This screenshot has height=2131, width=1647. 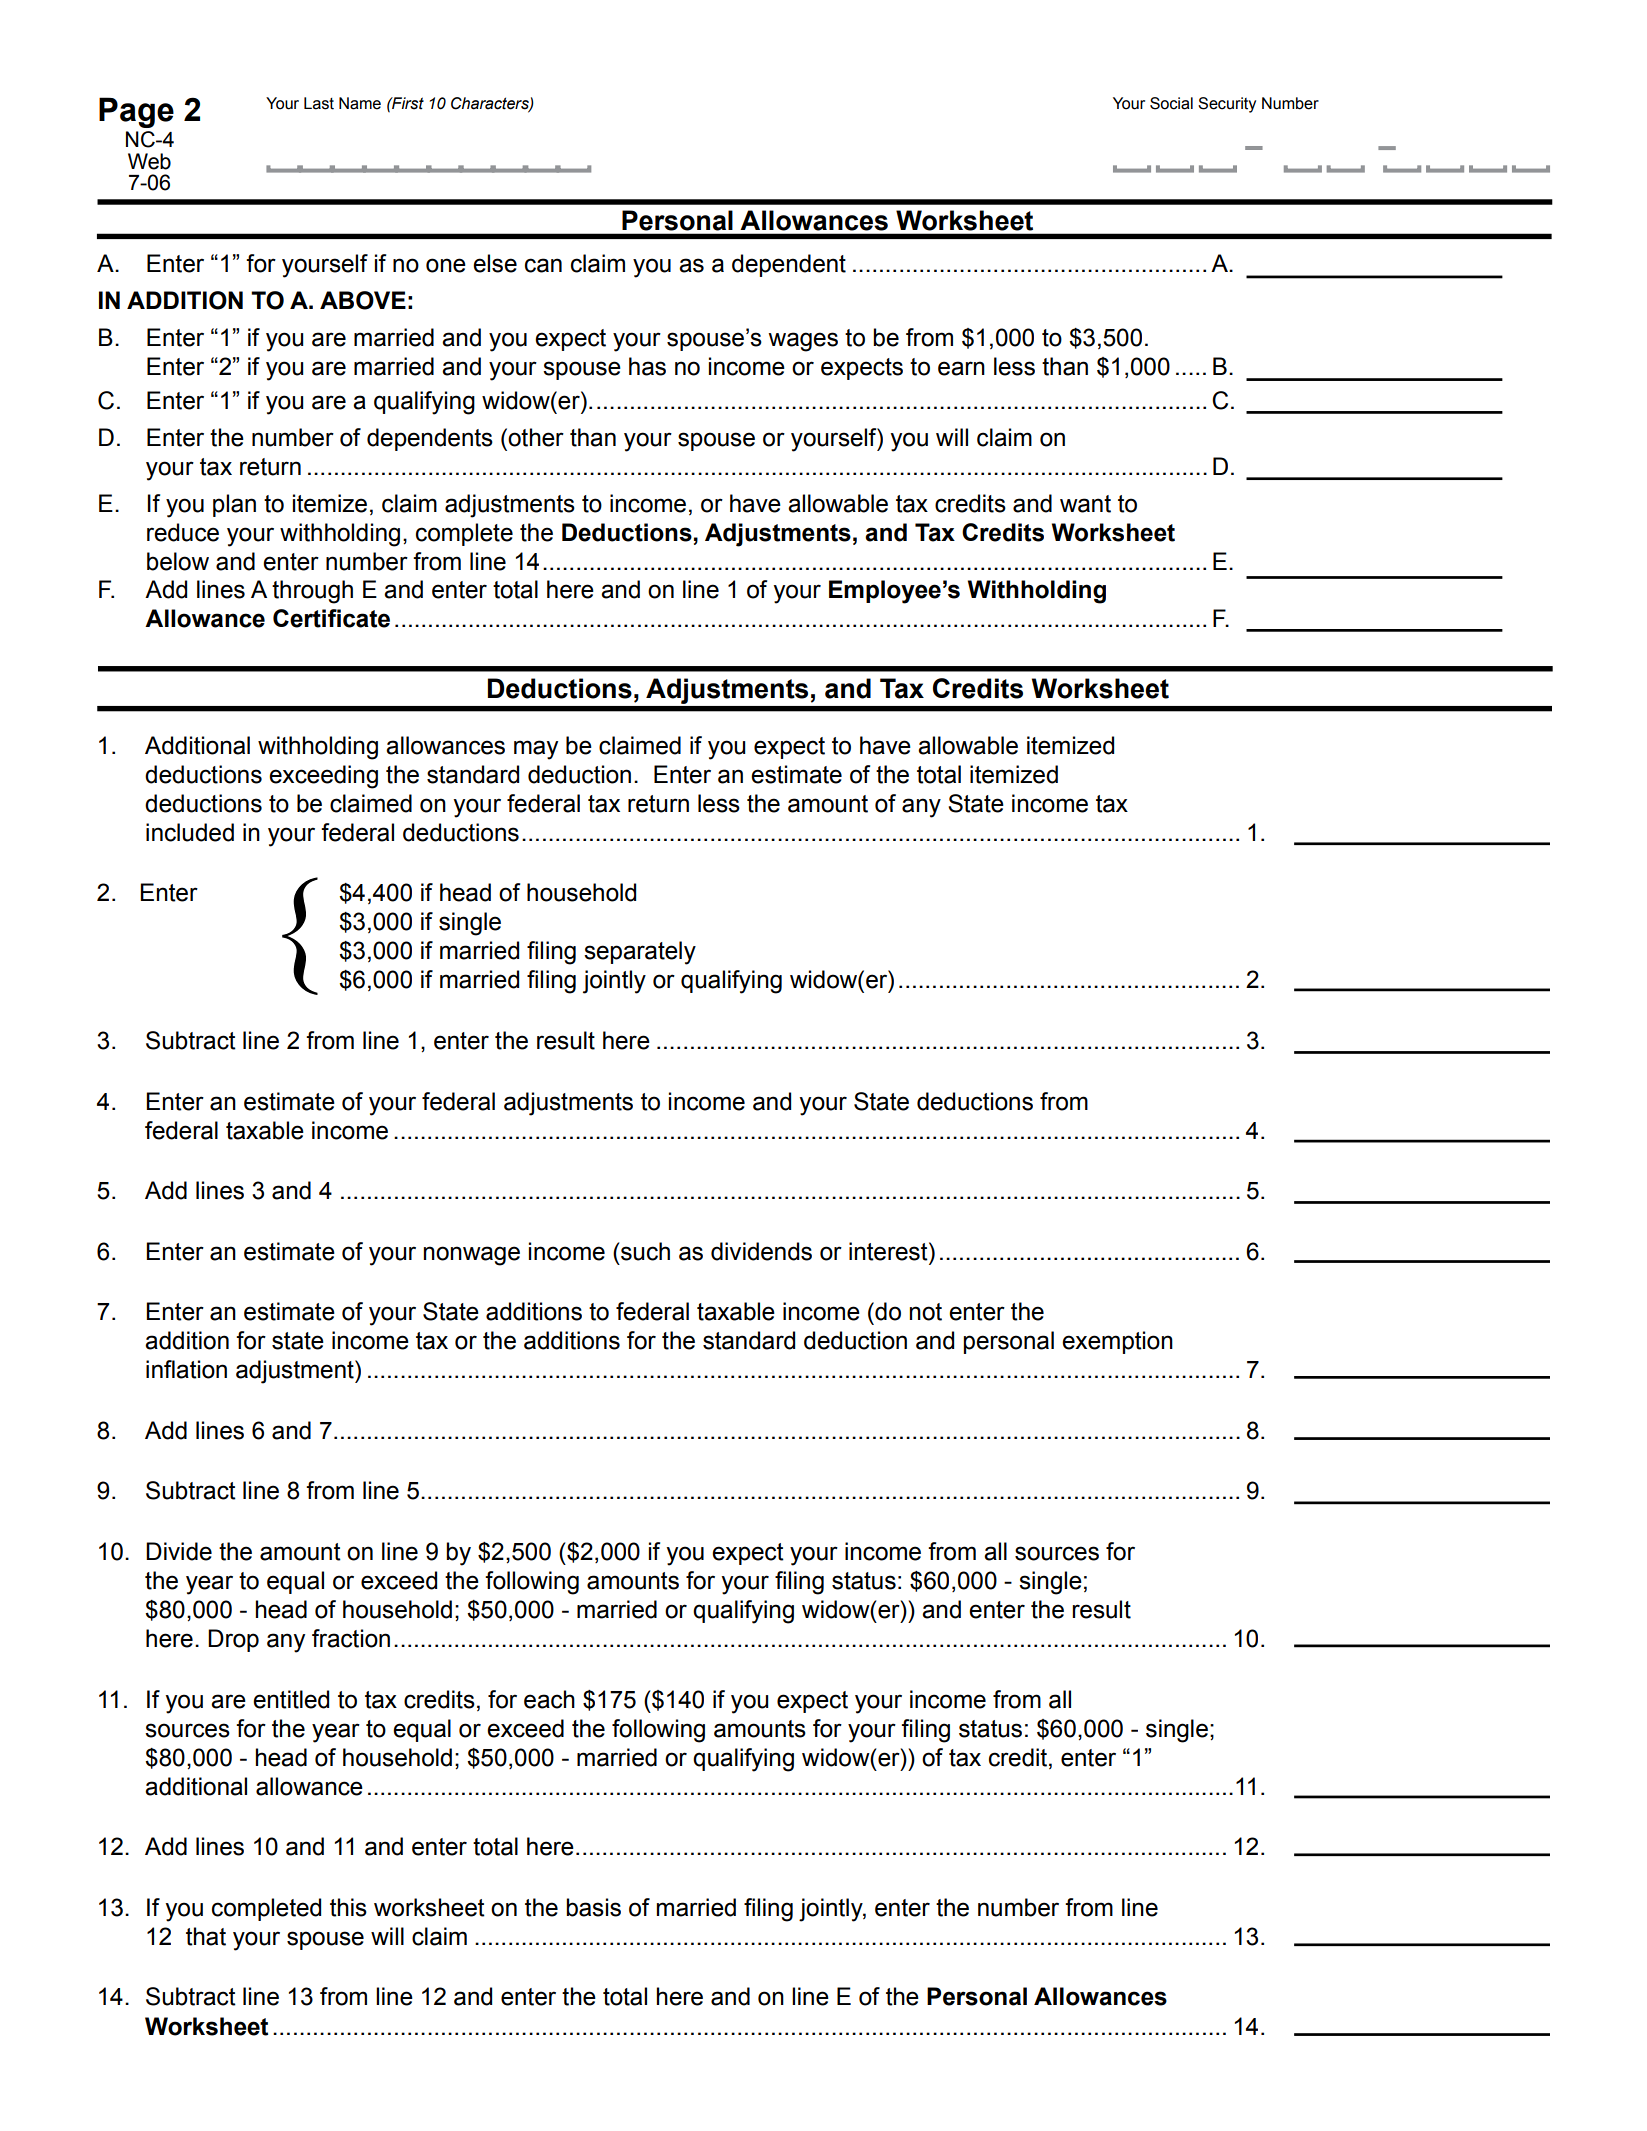 What do you see at coordinates (1085, 504) in the screenshot?
I see `want` at bounding box center [1085, 504].
